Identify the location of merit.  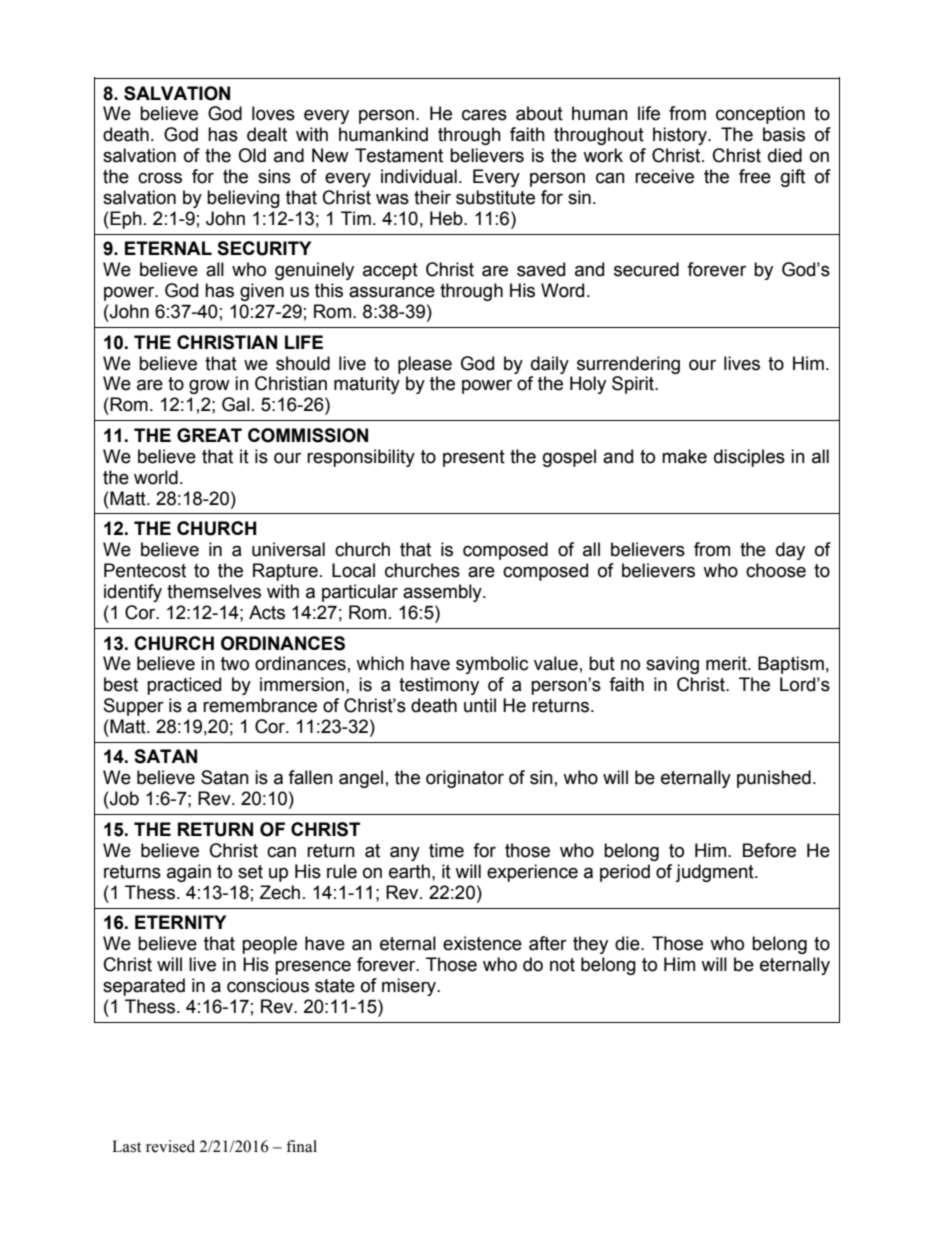
(727, 663).
